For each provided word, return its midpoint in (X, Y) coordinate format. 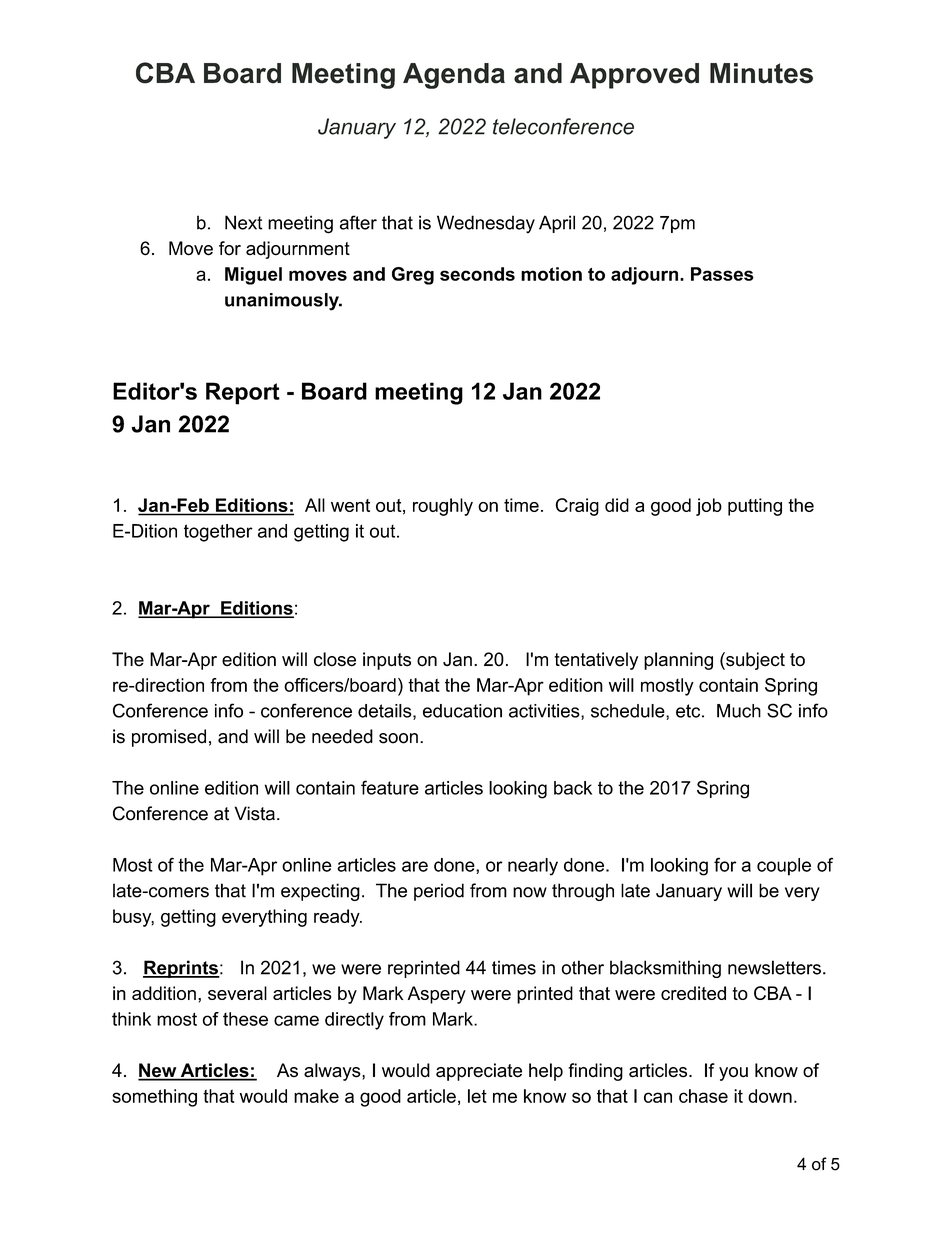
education (462, 711)
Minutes (761, 73)
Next (243, 222)
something (154, 1098)
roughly (443, 507)
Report (243, 393)
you (733, 1074)
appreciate (479, 1072)
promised (169, 738)
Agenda (454, 76)
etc (688, 711)
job (709, 507)
